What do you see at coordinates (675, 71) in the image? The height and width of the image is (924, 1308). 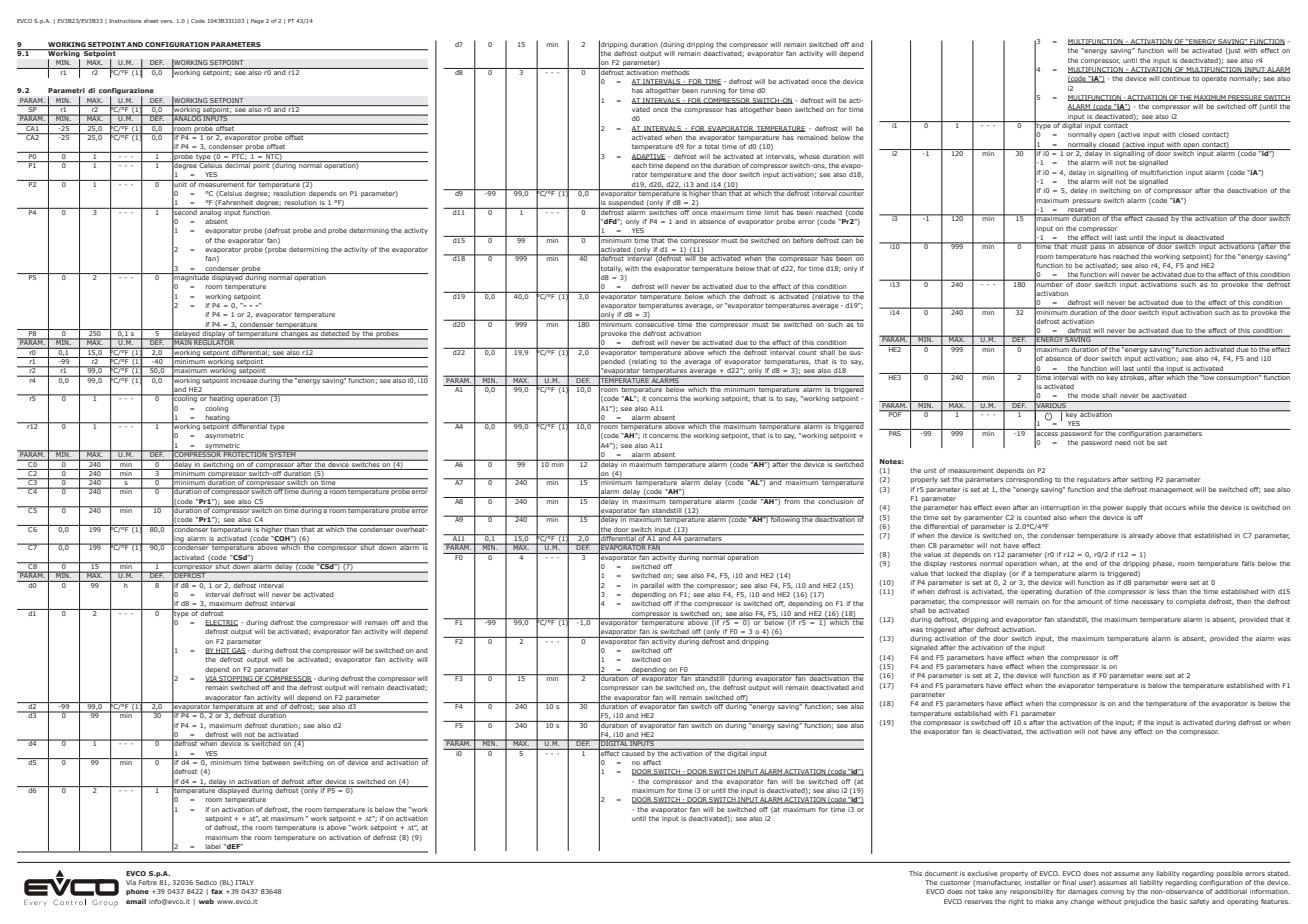 I see `methods` at bounding box center [675, 71].
